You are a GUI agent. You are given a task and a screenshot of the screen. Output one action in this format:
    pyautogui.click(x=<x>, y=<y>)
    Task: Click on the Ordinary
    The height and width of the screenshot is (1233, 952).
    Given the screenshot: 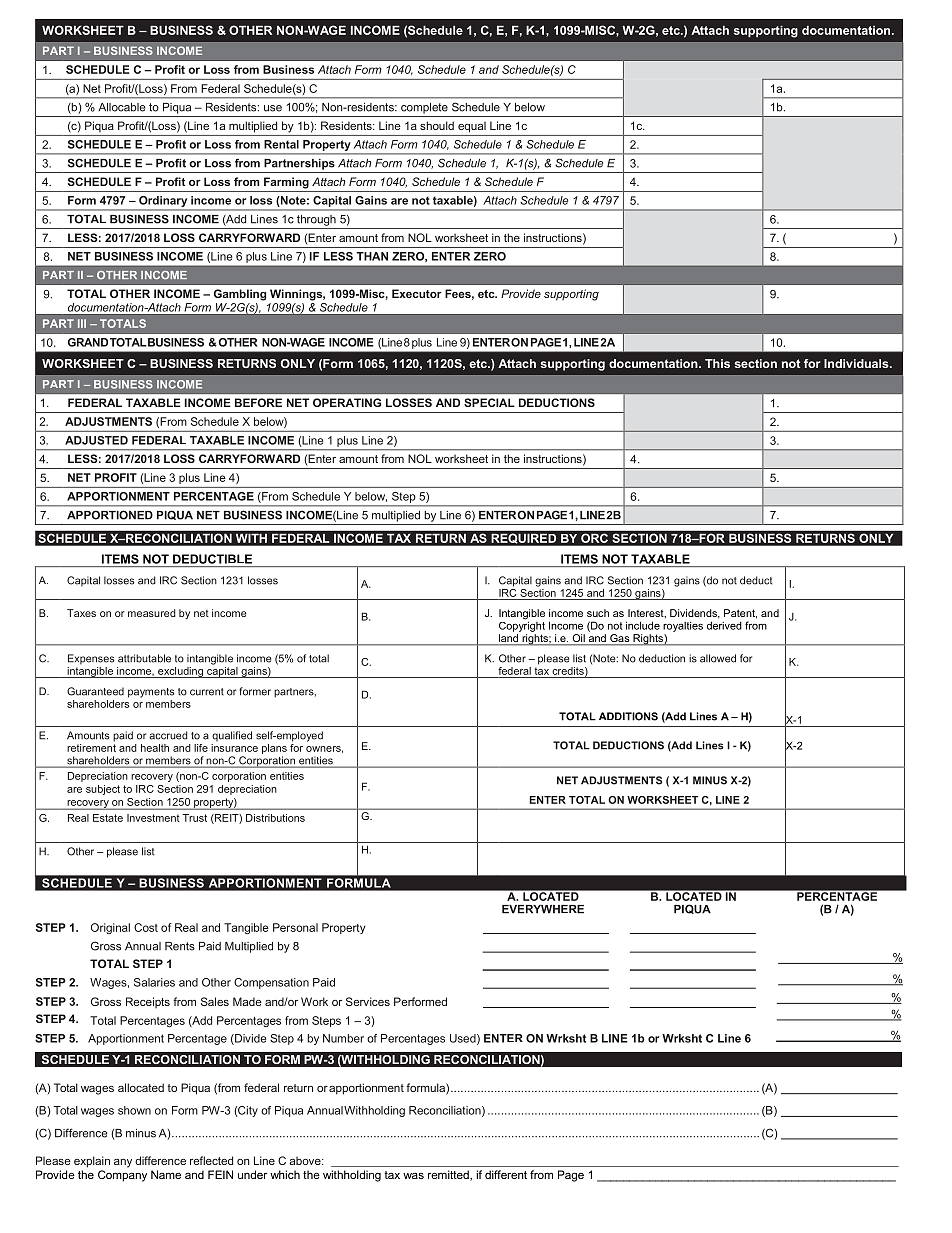 What is the action you would take?
    pyautogui.click(x=163, y=201)
